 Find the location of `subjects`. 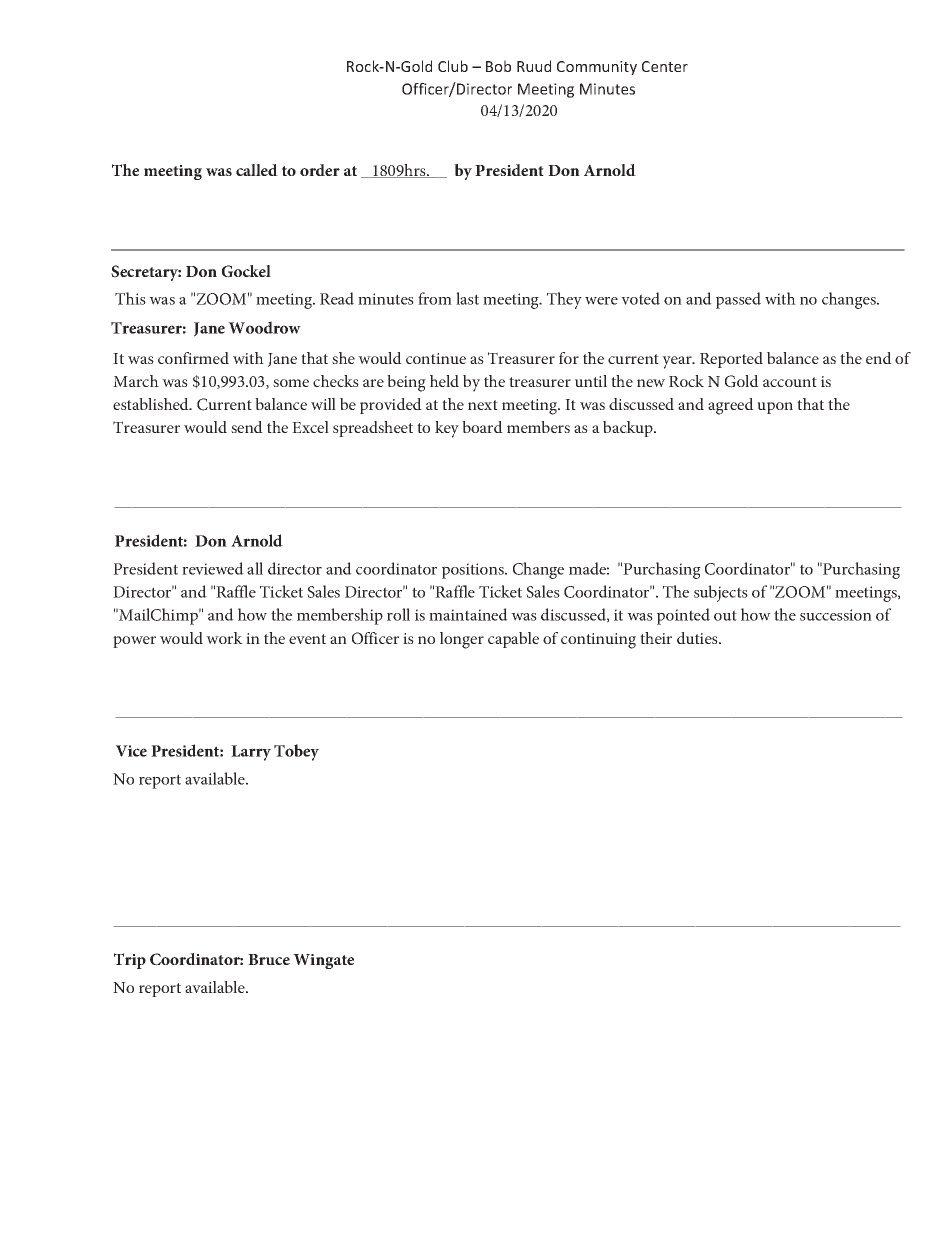

subjects is located at coordinates (721, 593).
